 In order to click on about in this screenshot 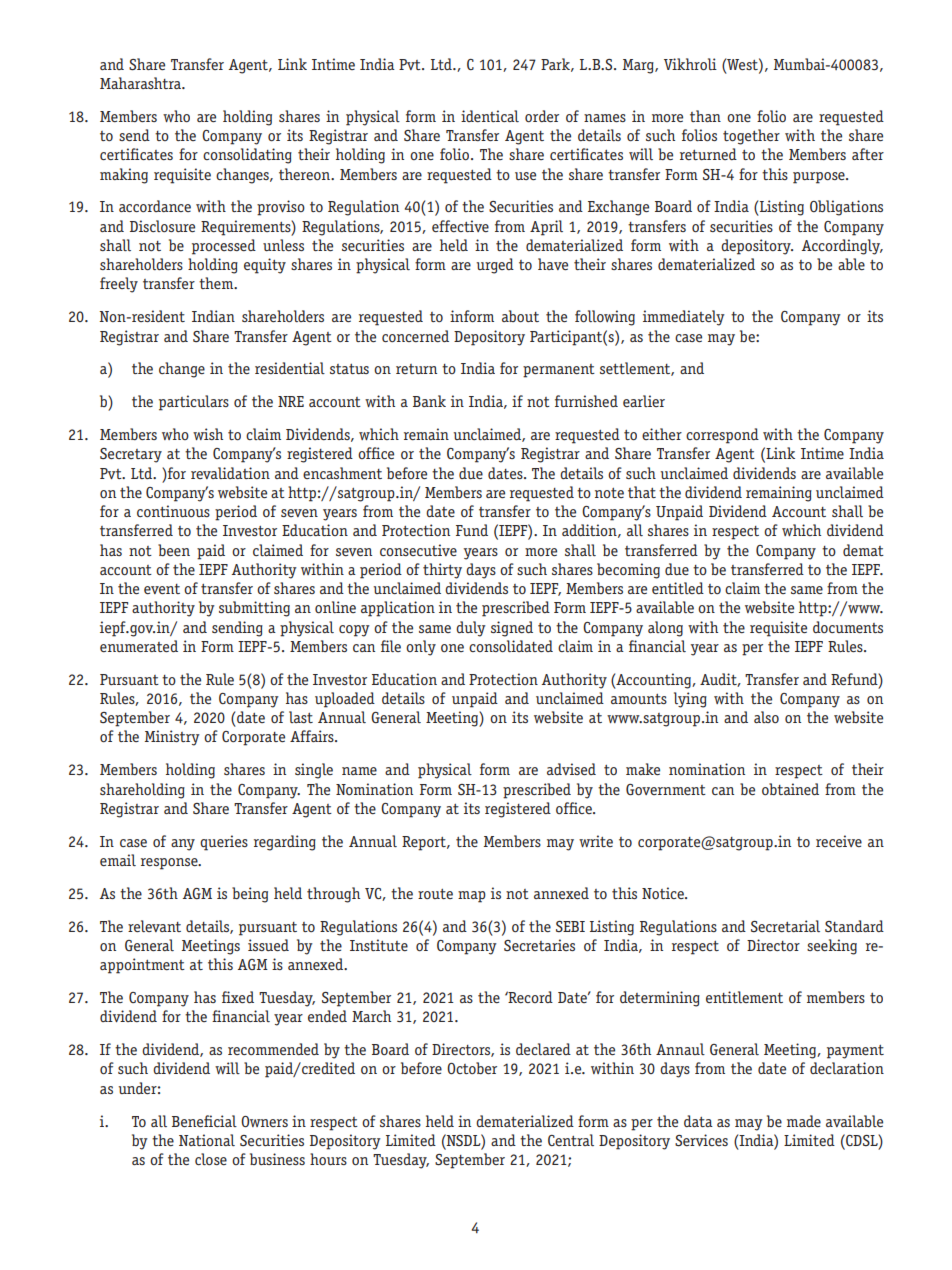, I will do `click(520, 316)`.
